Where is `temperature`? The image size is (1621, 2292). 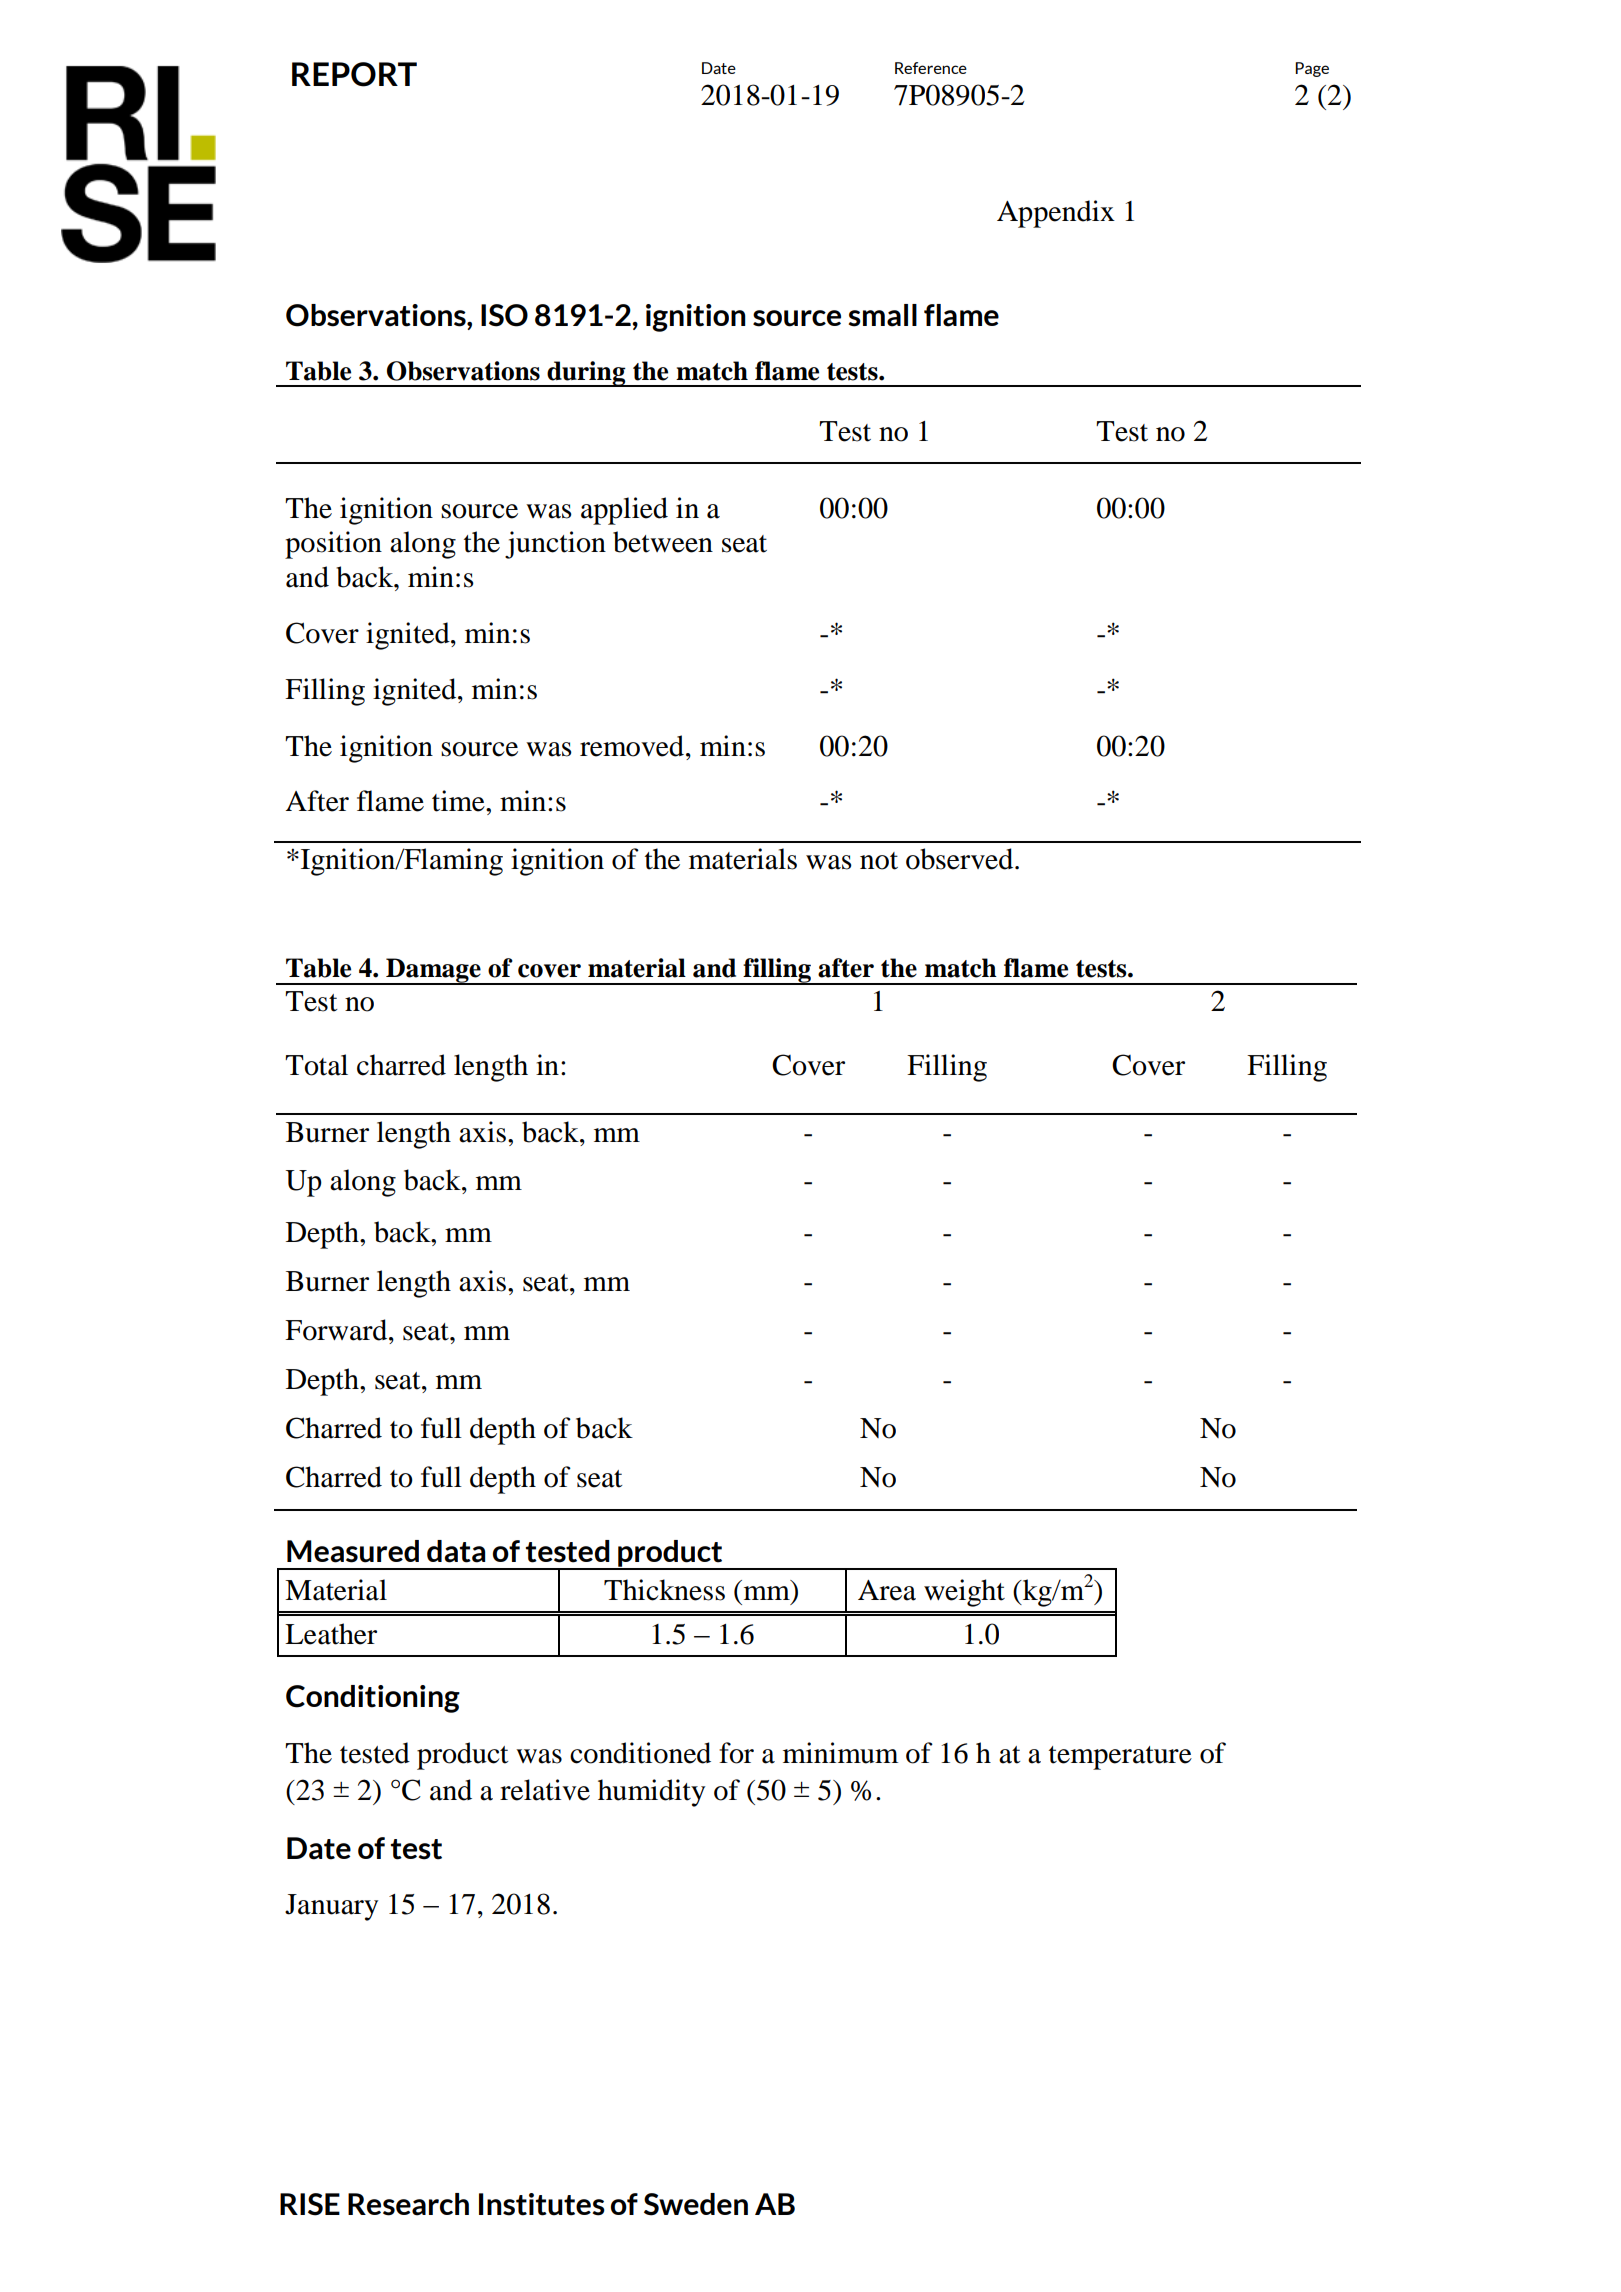 temperature is located at coordinates (1120, 1758).
